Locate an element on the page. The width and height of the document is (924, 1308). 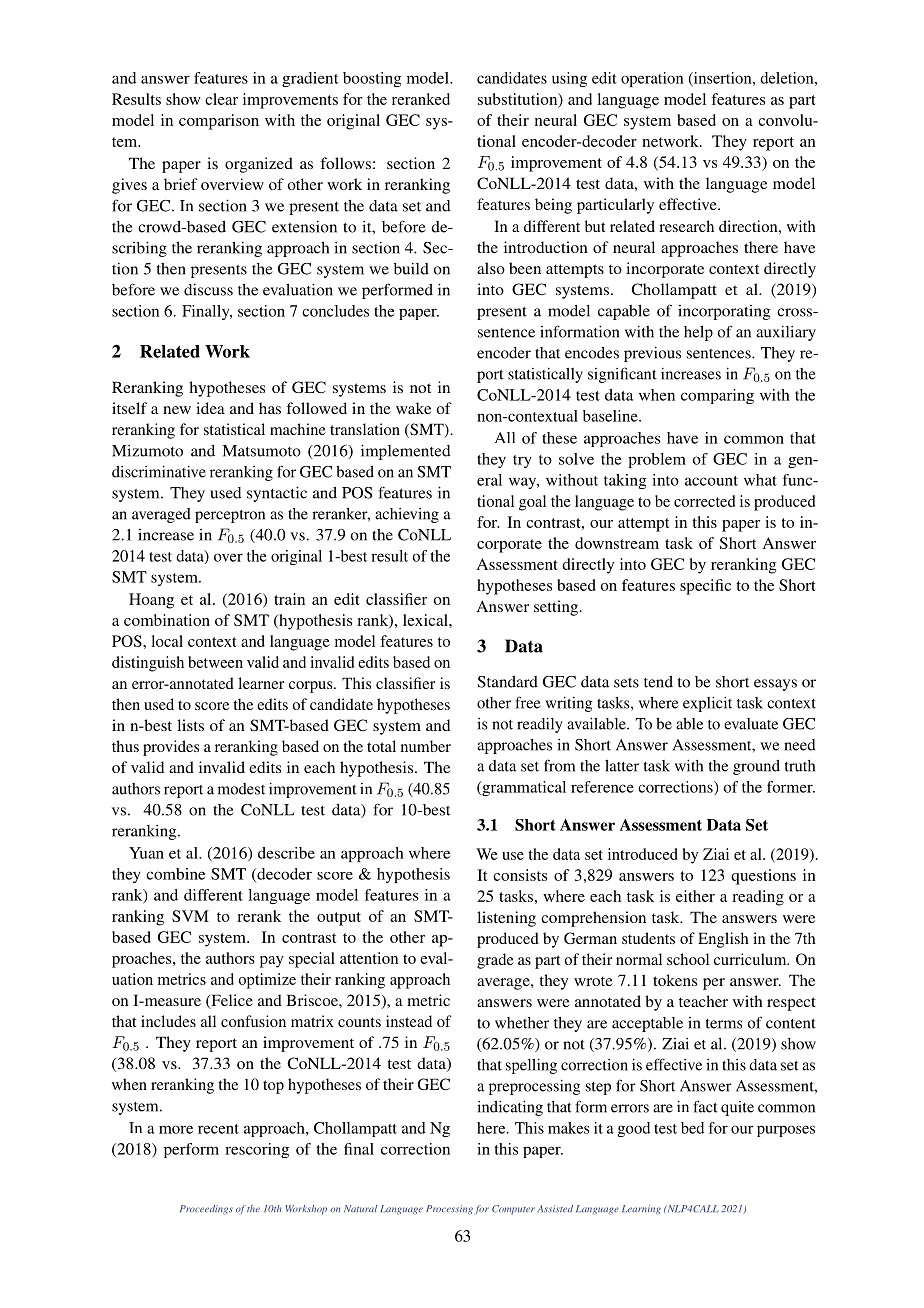
comparison is located at coordinates (219, 122).
